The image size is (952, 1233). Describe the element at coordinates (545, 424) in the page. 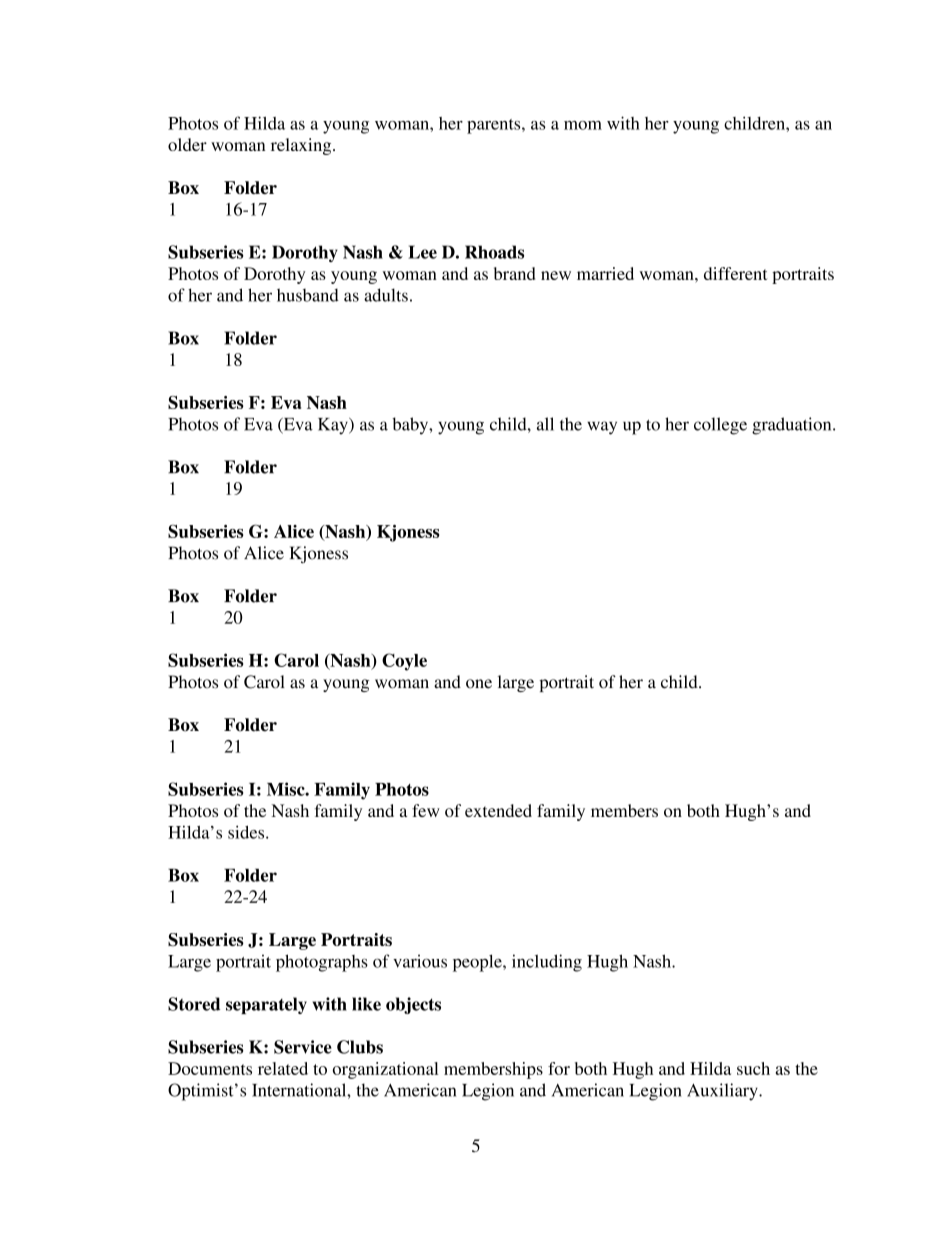

I see `all` at that location.
